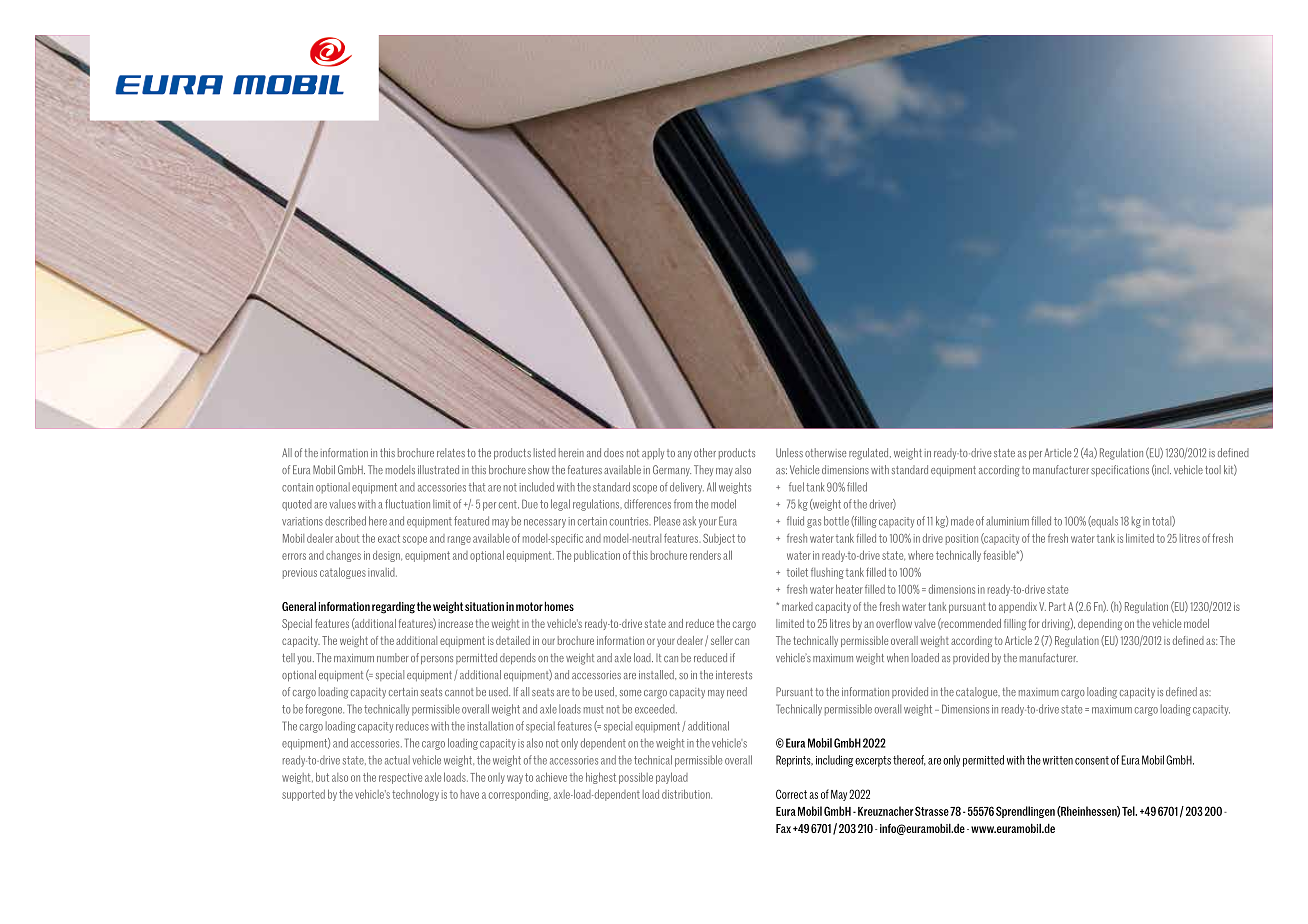  What do you see at coordinates (490, 726) in the document?
I see `installation` at bounding box center [490, 726].
